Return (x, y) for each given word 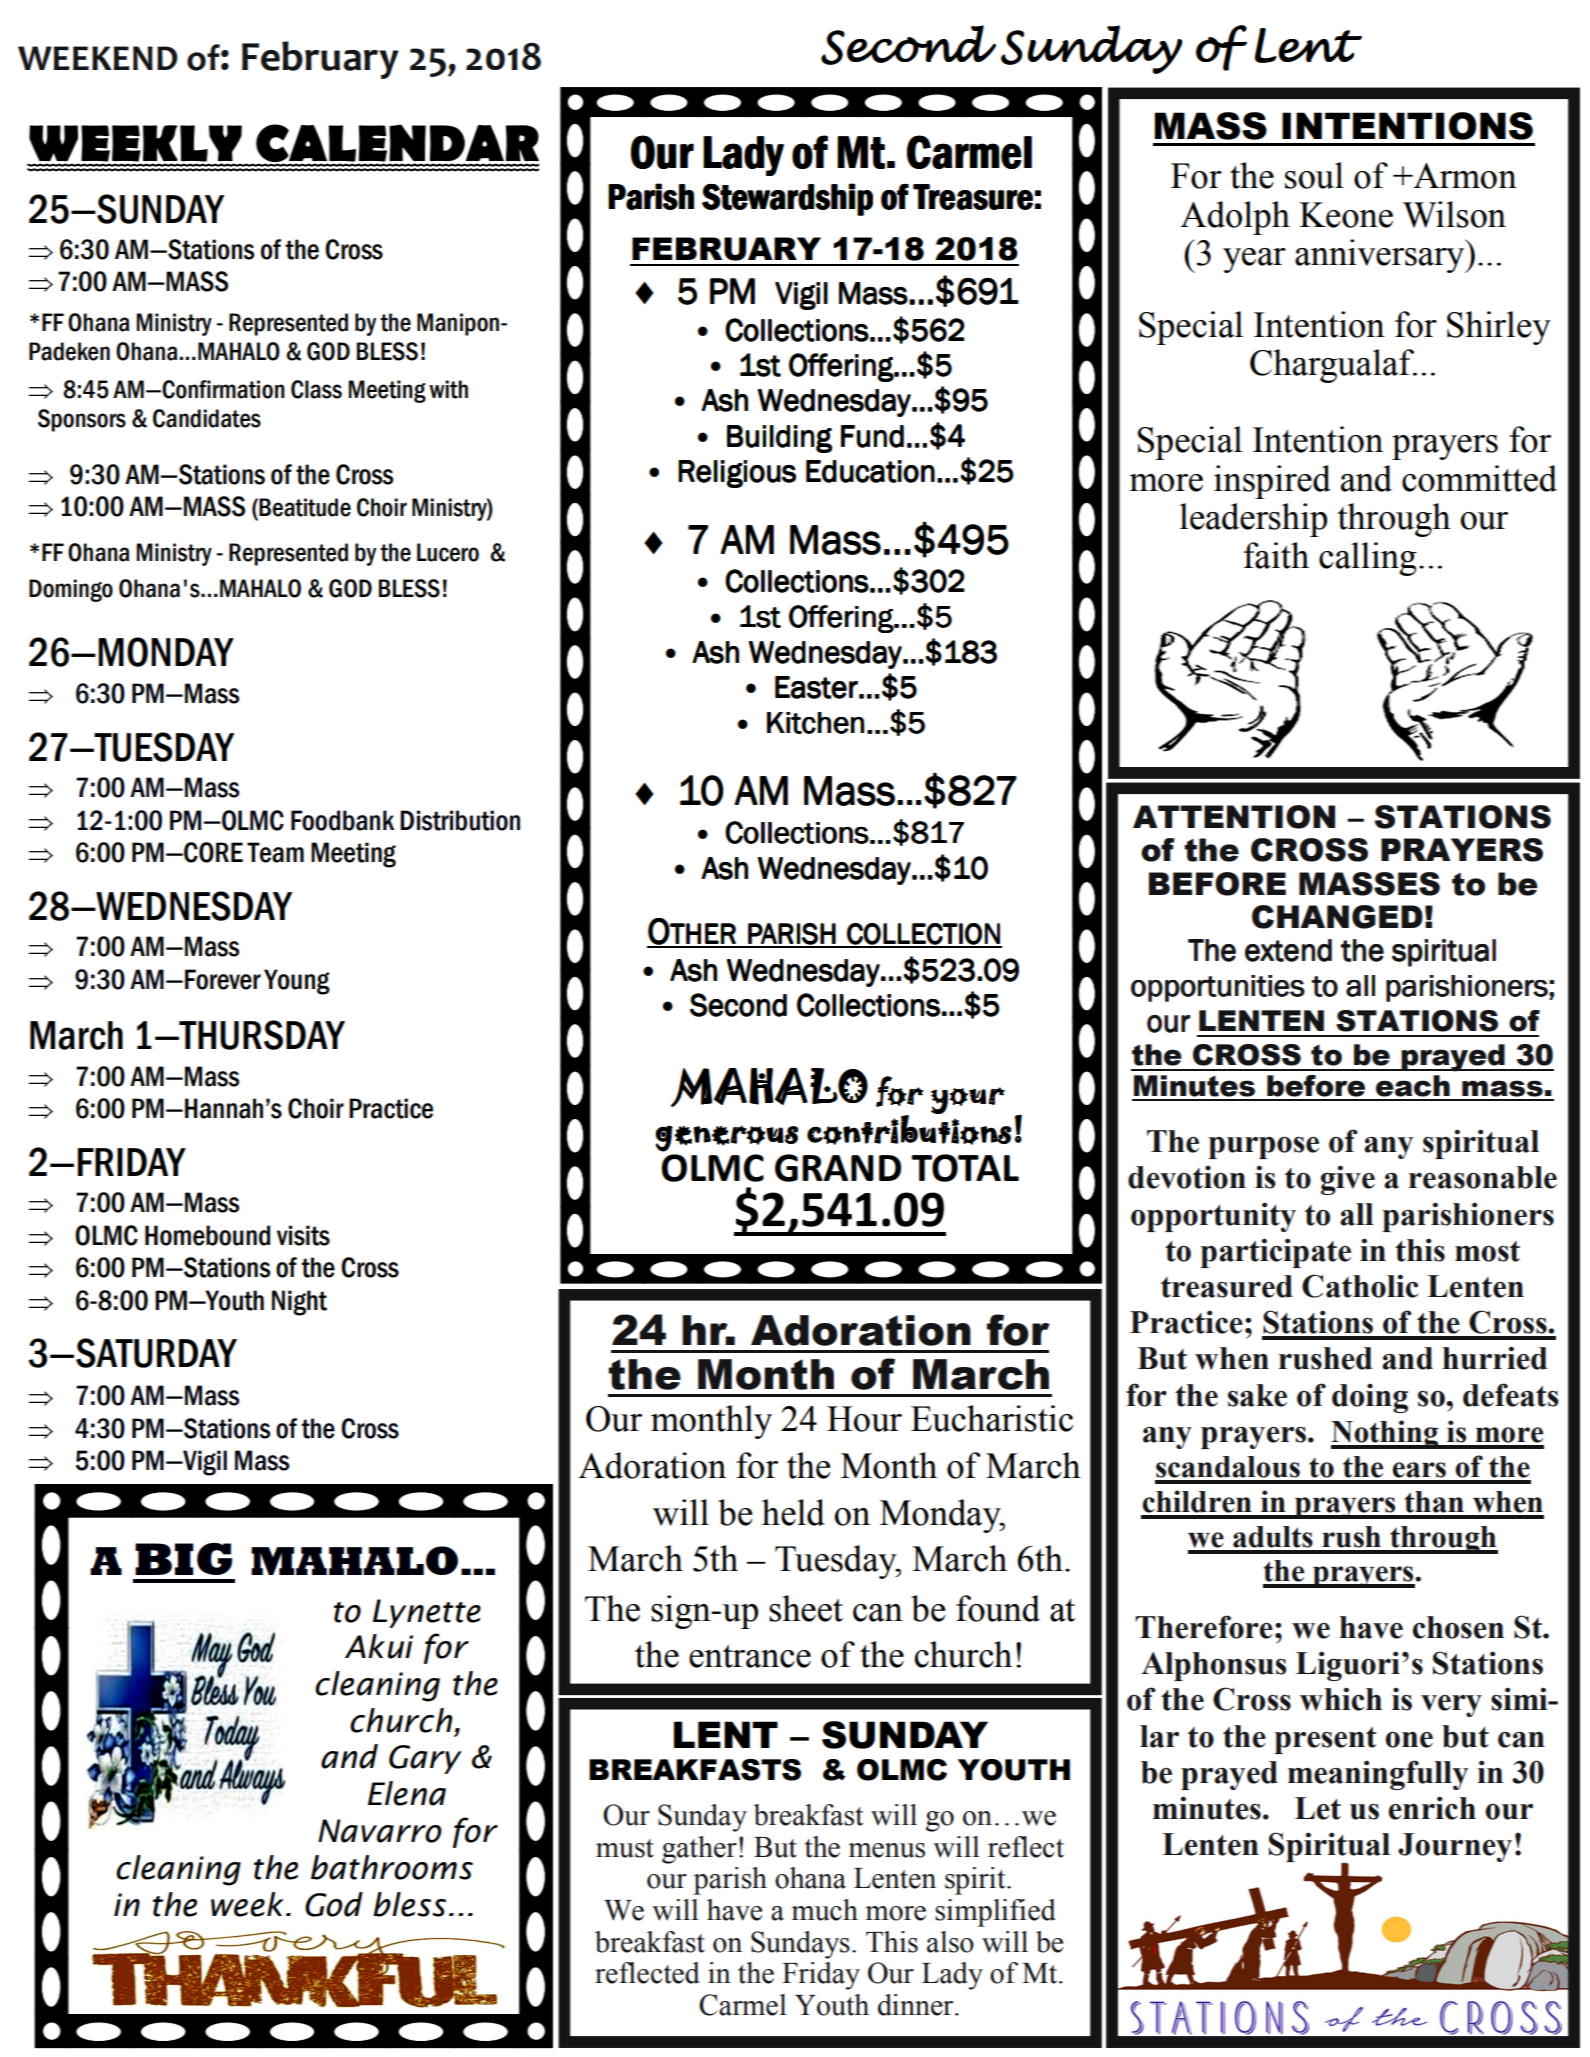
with (448, 389)
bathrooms (392, 1867)
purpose (1263, 1148)
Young (297, 982)
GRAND (838, 1168)
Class (316, 389)
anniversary (1381, 256)
